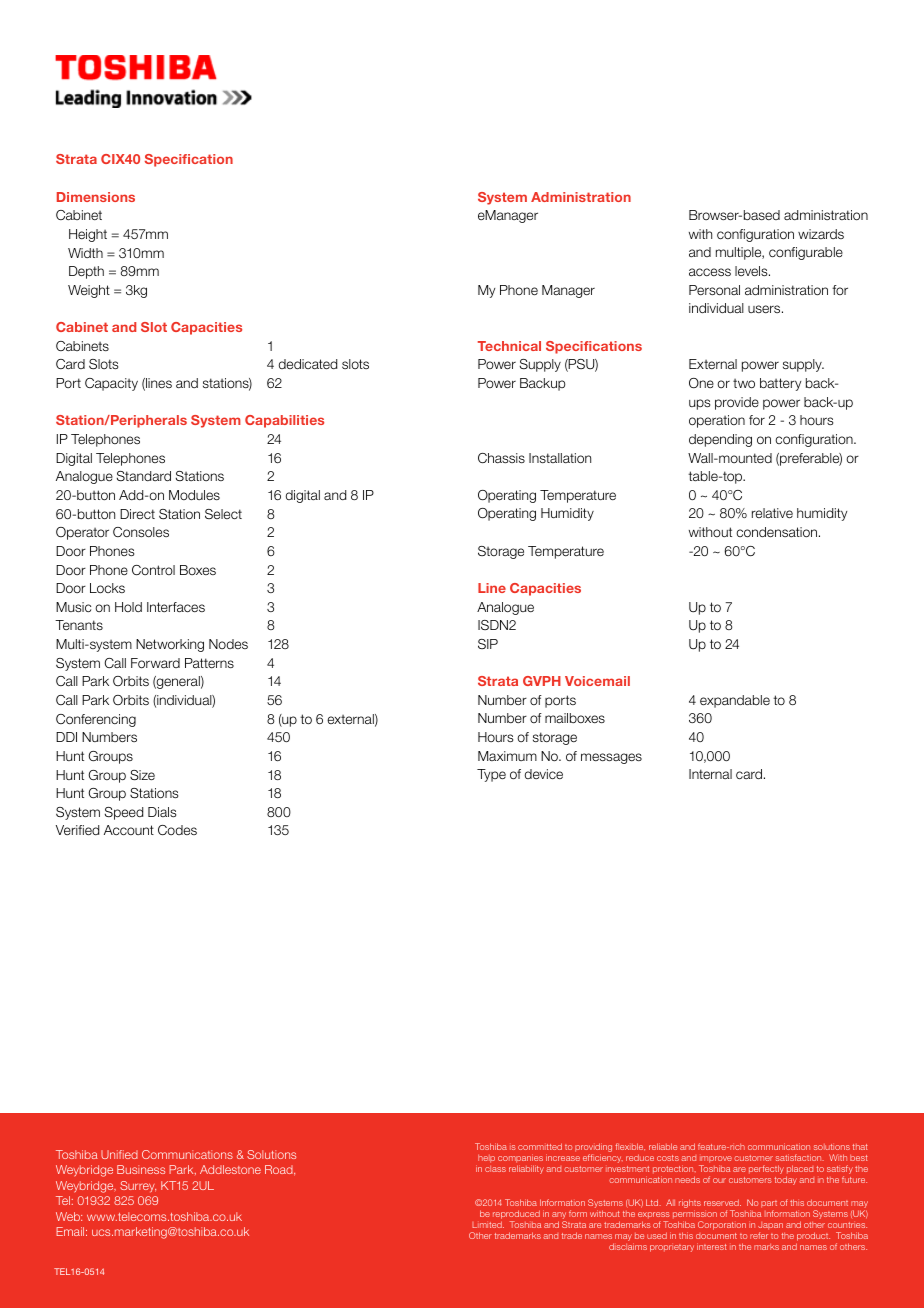 The image size is (924, 1308). I want to click on Standard, so click(144, 476).
